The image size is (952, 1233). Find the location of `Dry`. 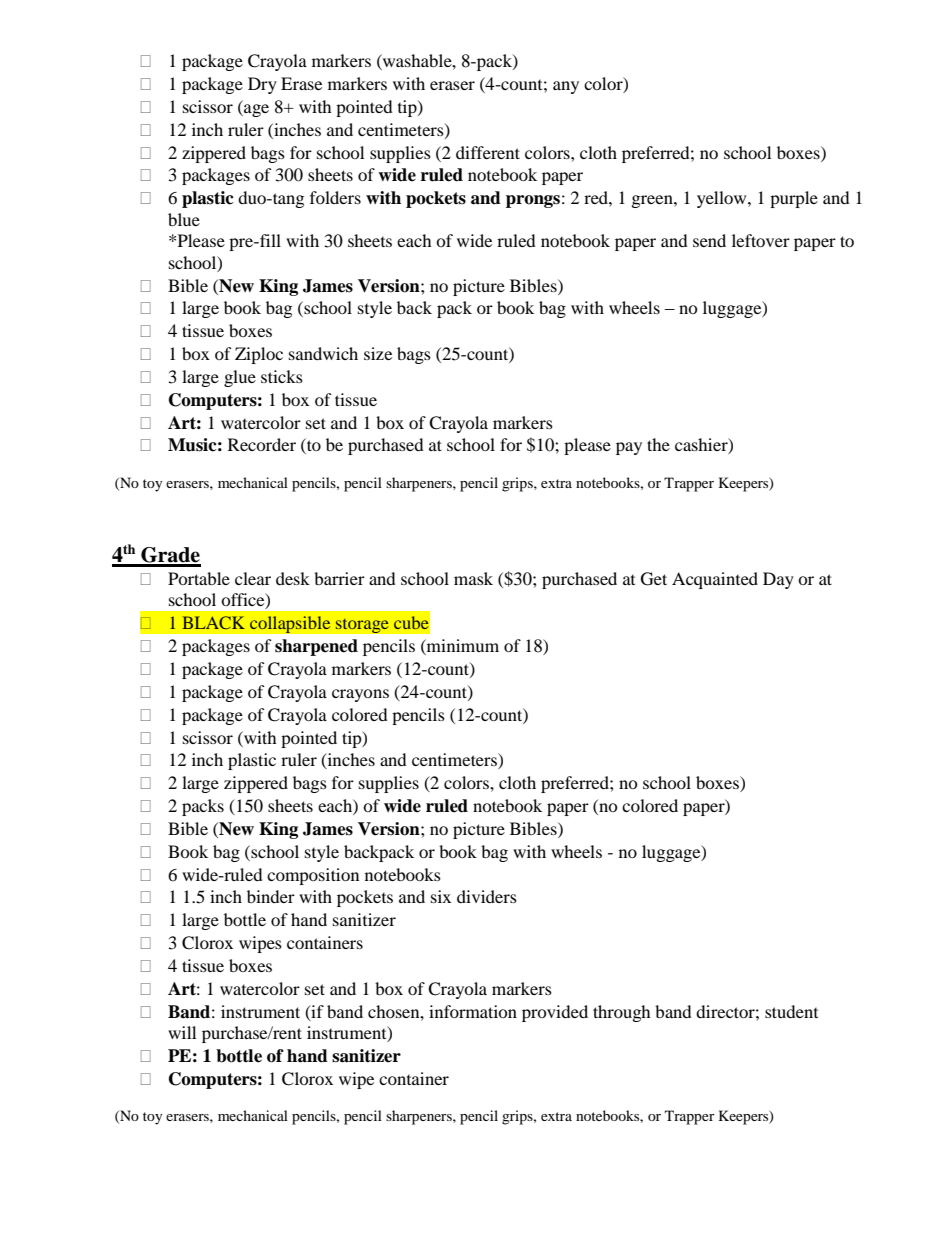

Dry is located at coordinates (262, 85).
